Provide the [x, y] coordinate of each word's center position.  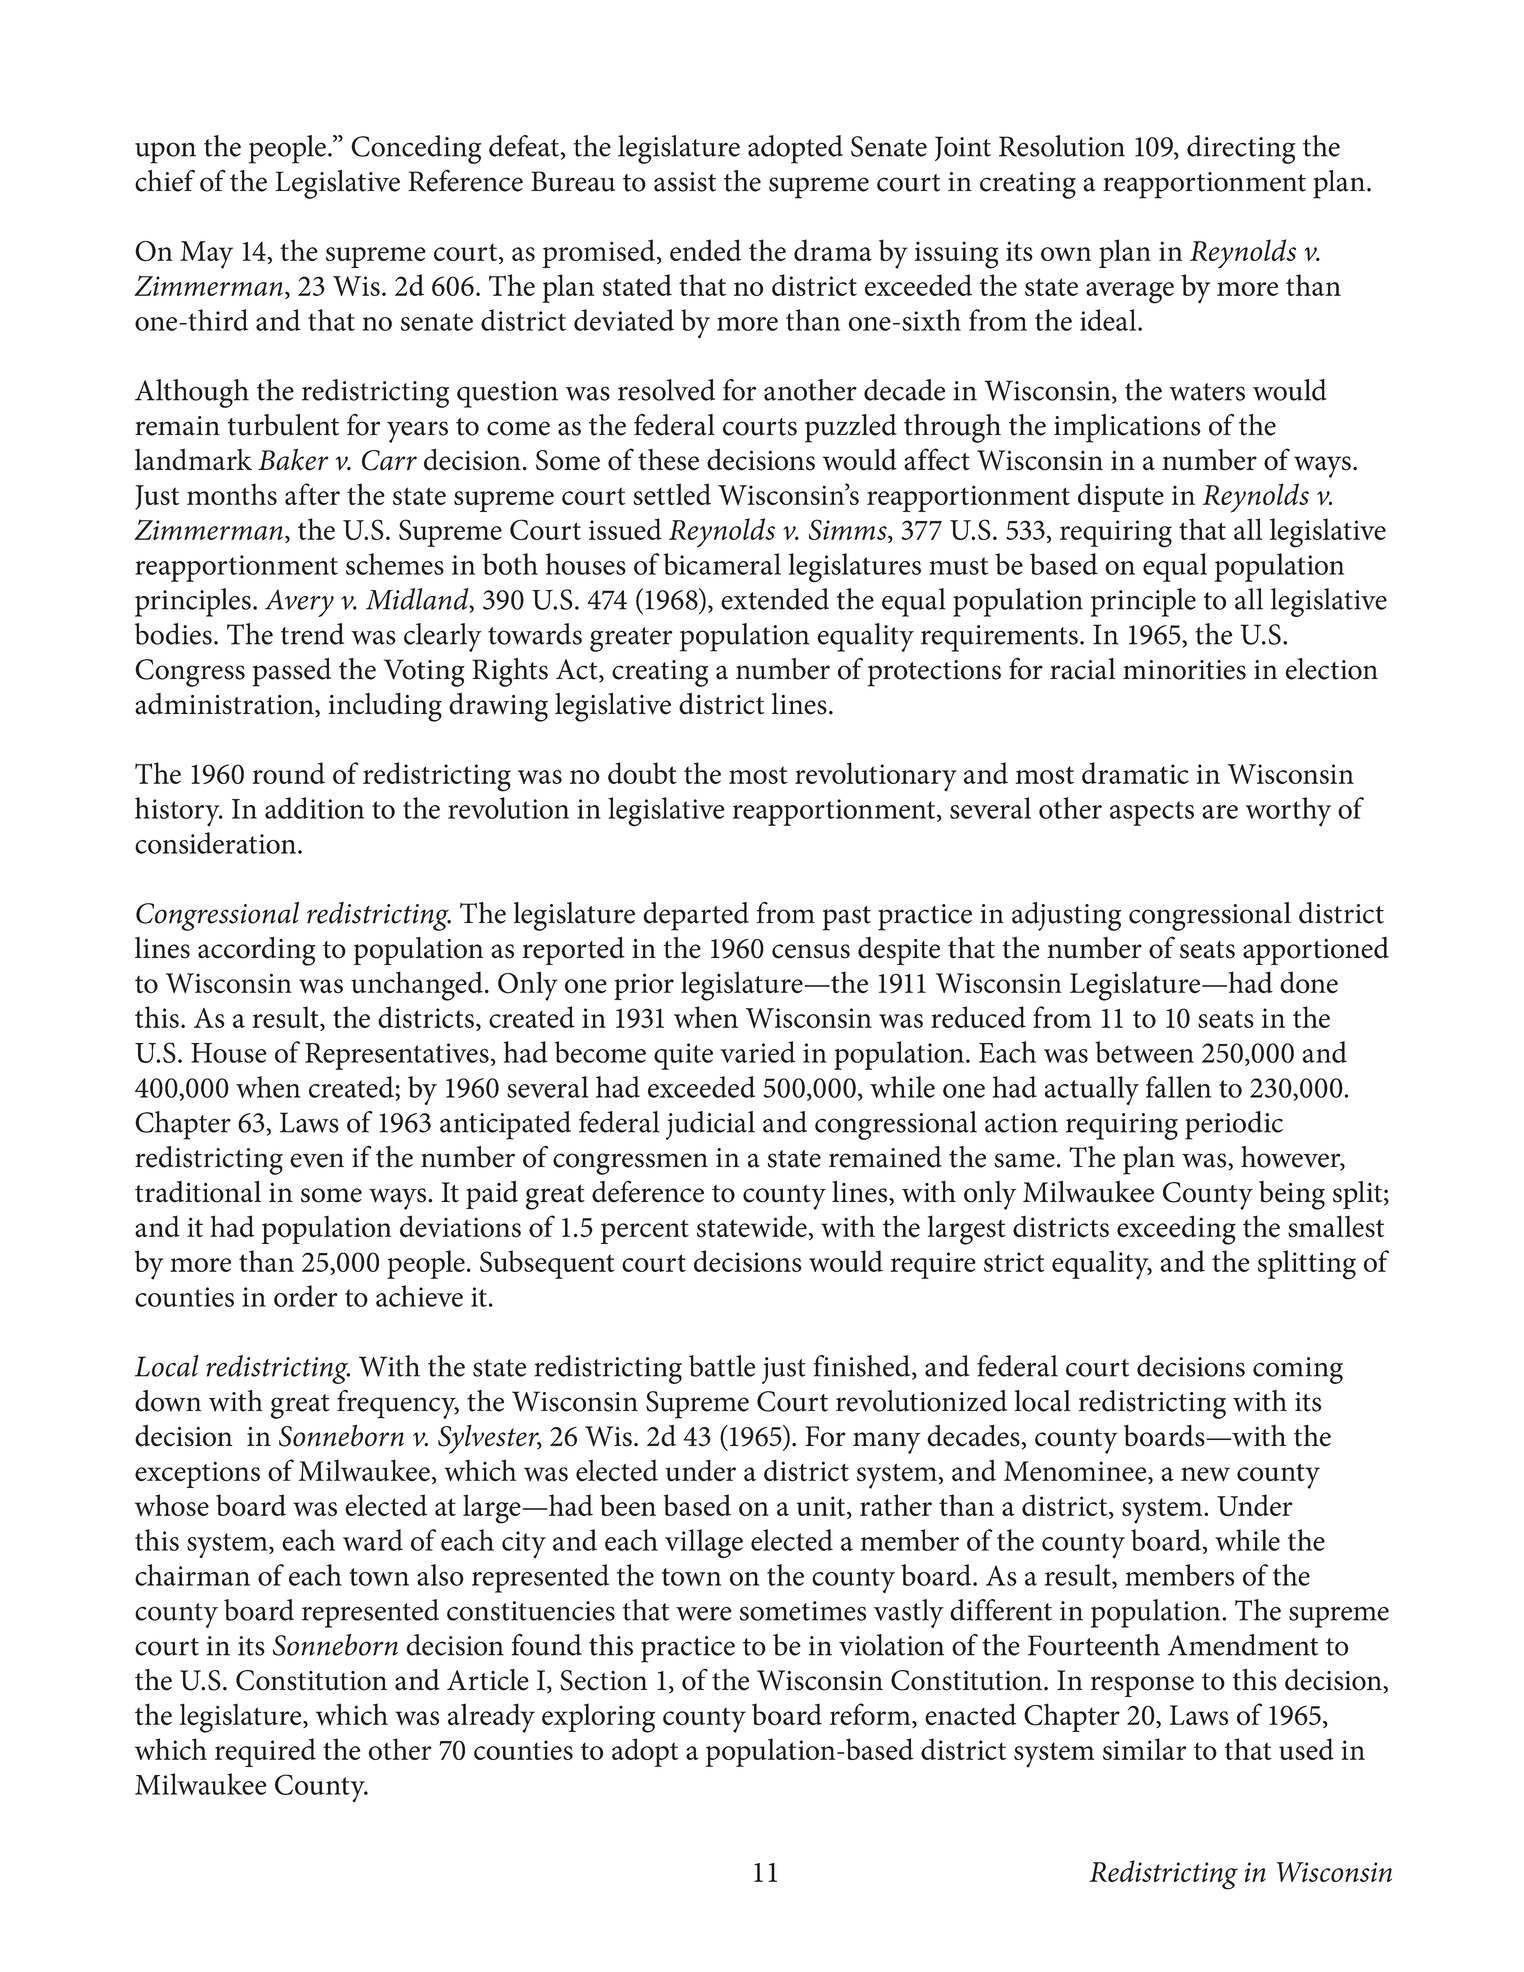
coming [1298, 1370]
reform [871, 1715]
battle [722, 1366]
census [811, 951]
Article [488, 1680]
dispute [1121, 497]
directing [1241, 149]
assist [685, 182]
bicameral [722, 564]
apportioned [1316, 951]
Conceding [416, 149]
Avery [299, 603]
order [306, 1296]
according [257, 951]
